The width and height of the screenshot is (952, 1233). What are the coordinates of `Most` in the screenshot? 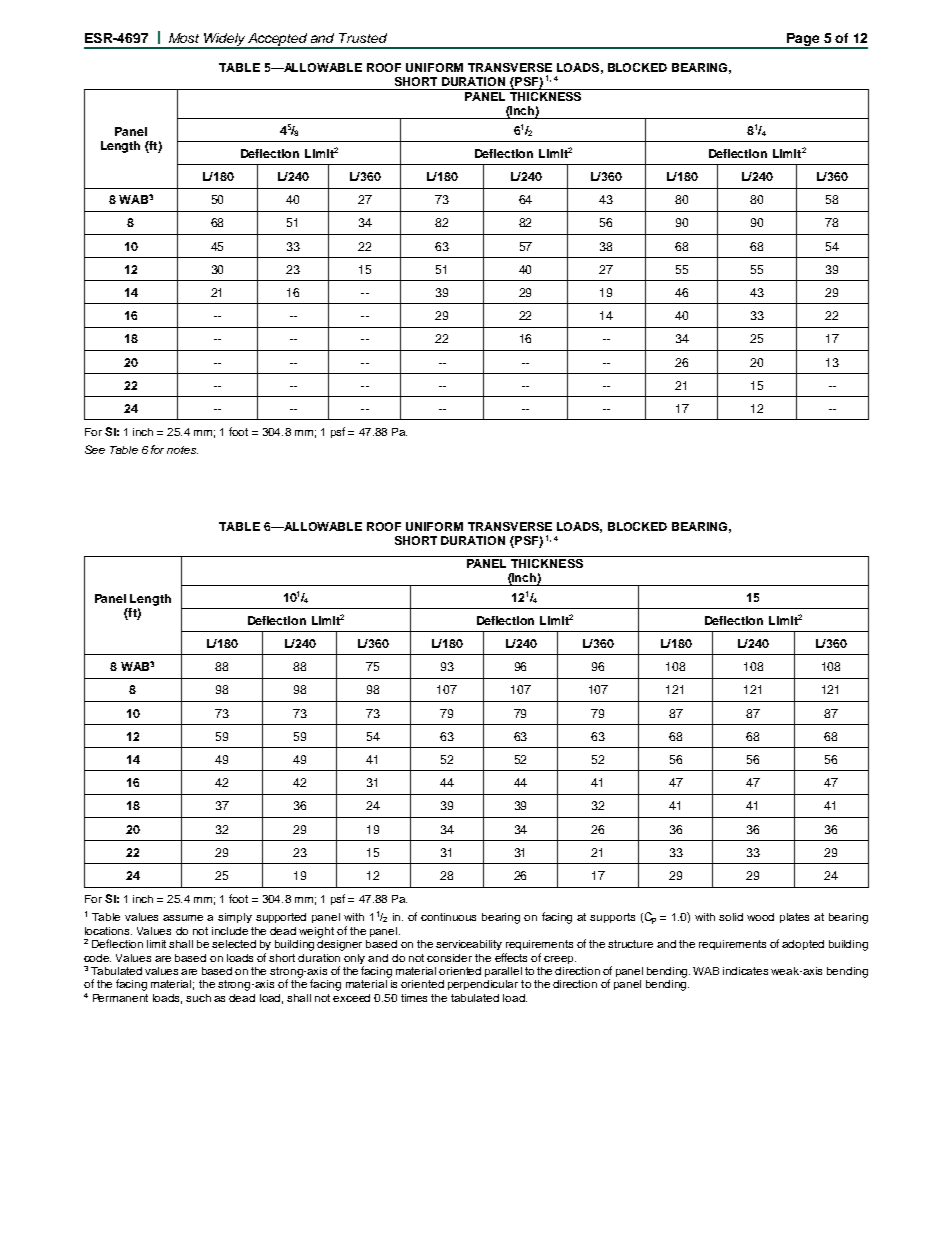 It's located at (184, 38).
